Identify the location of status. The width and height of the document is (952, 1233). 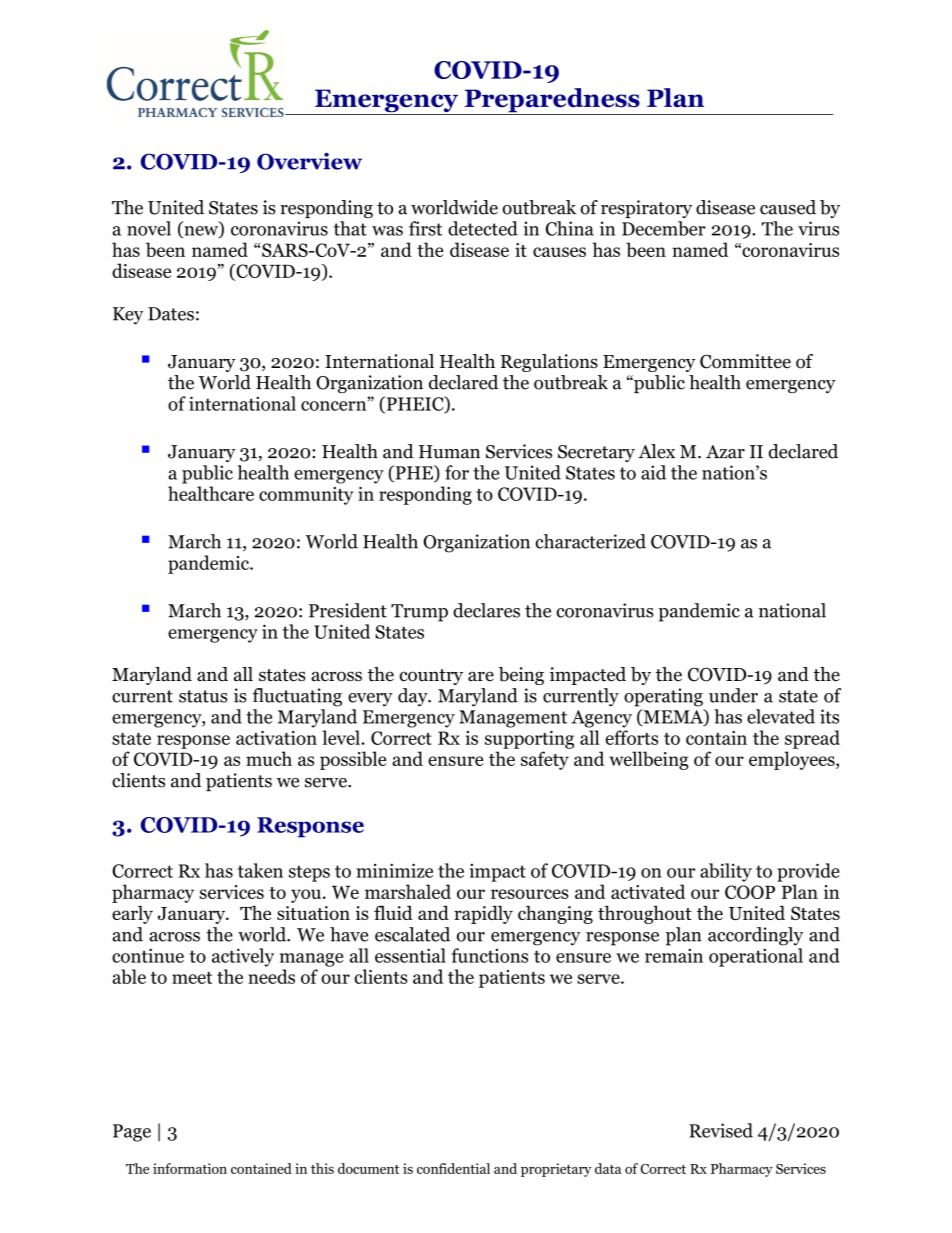
(203, 696).
